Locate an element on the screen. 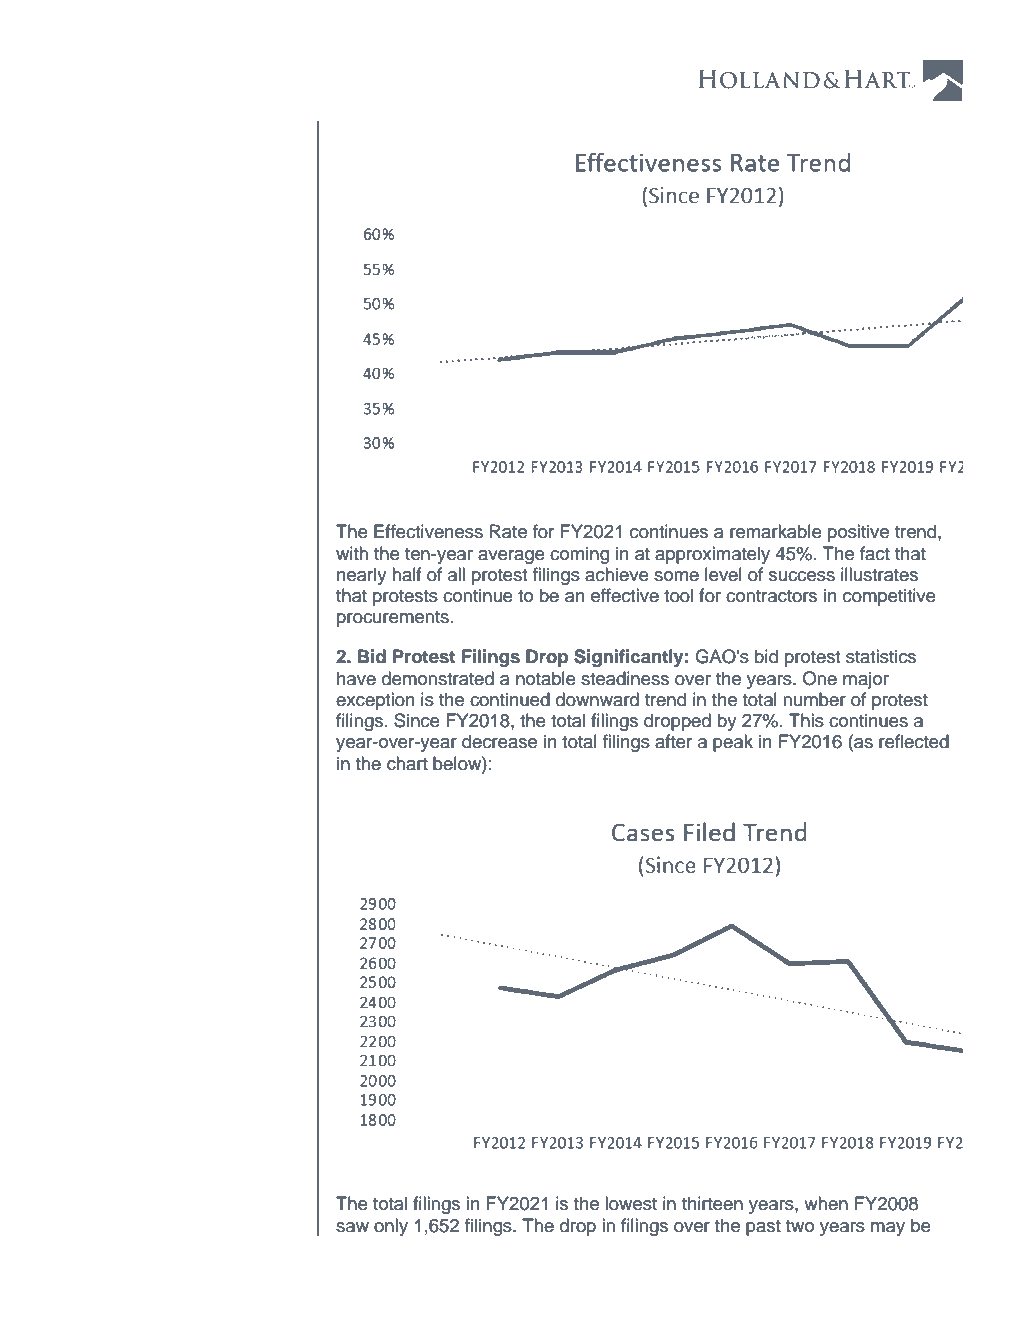 Image resolution: width=1030 pixels, height=1333 pixels. fact is located at coordinates (875, 553).
